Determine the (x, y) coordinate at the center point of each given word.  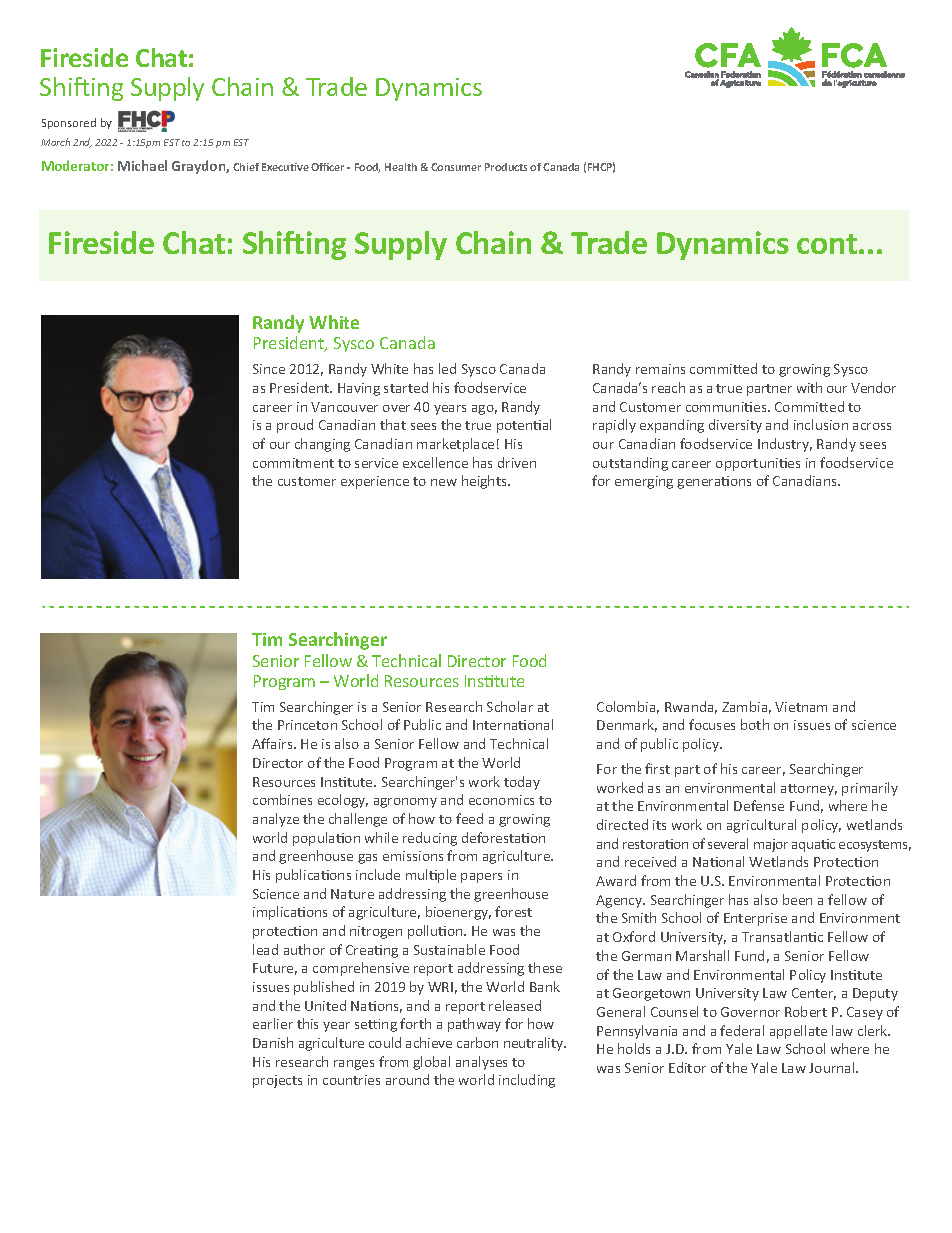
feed (469, 818)
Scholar (510, 706)
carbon (477, 1042)
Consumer (456, 167)
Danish (273, 1042)
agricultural (761, 826)
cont (827, 244)
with (809, 387)
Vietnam (801, 707)
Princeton (307, 725)
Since (269, 369)
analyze (276, 820)
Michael (142, 165)
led (447, 368)
